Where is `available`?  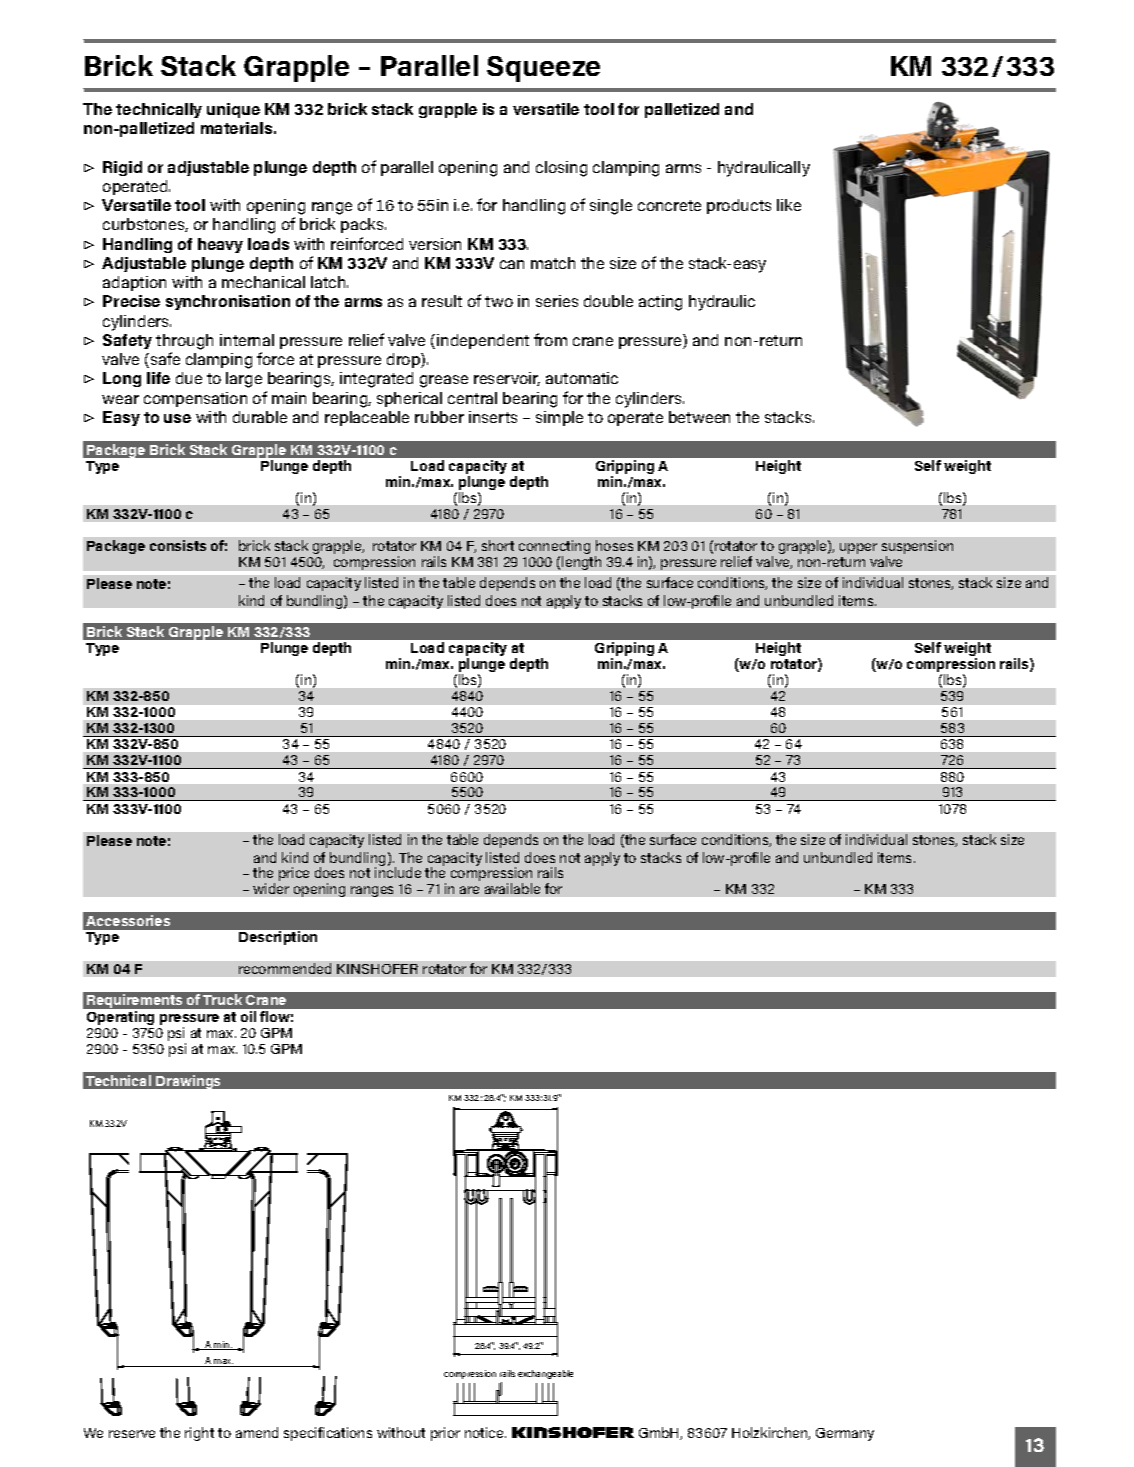 available is located at coordinates (512, 888).
